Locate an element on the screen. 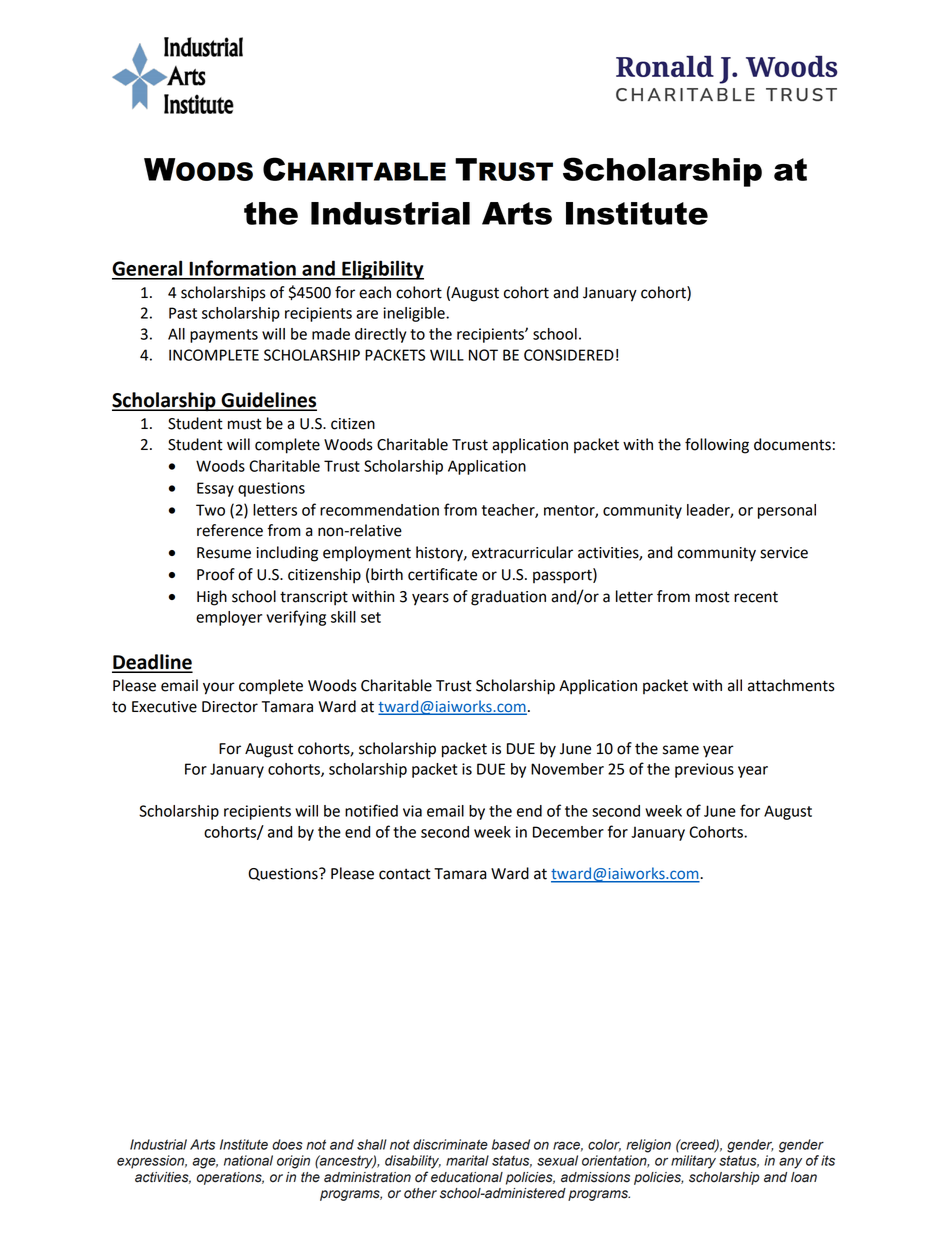 The width and height of the screenshot is (952, 1233). Past is located at coordinates (183, 313).
